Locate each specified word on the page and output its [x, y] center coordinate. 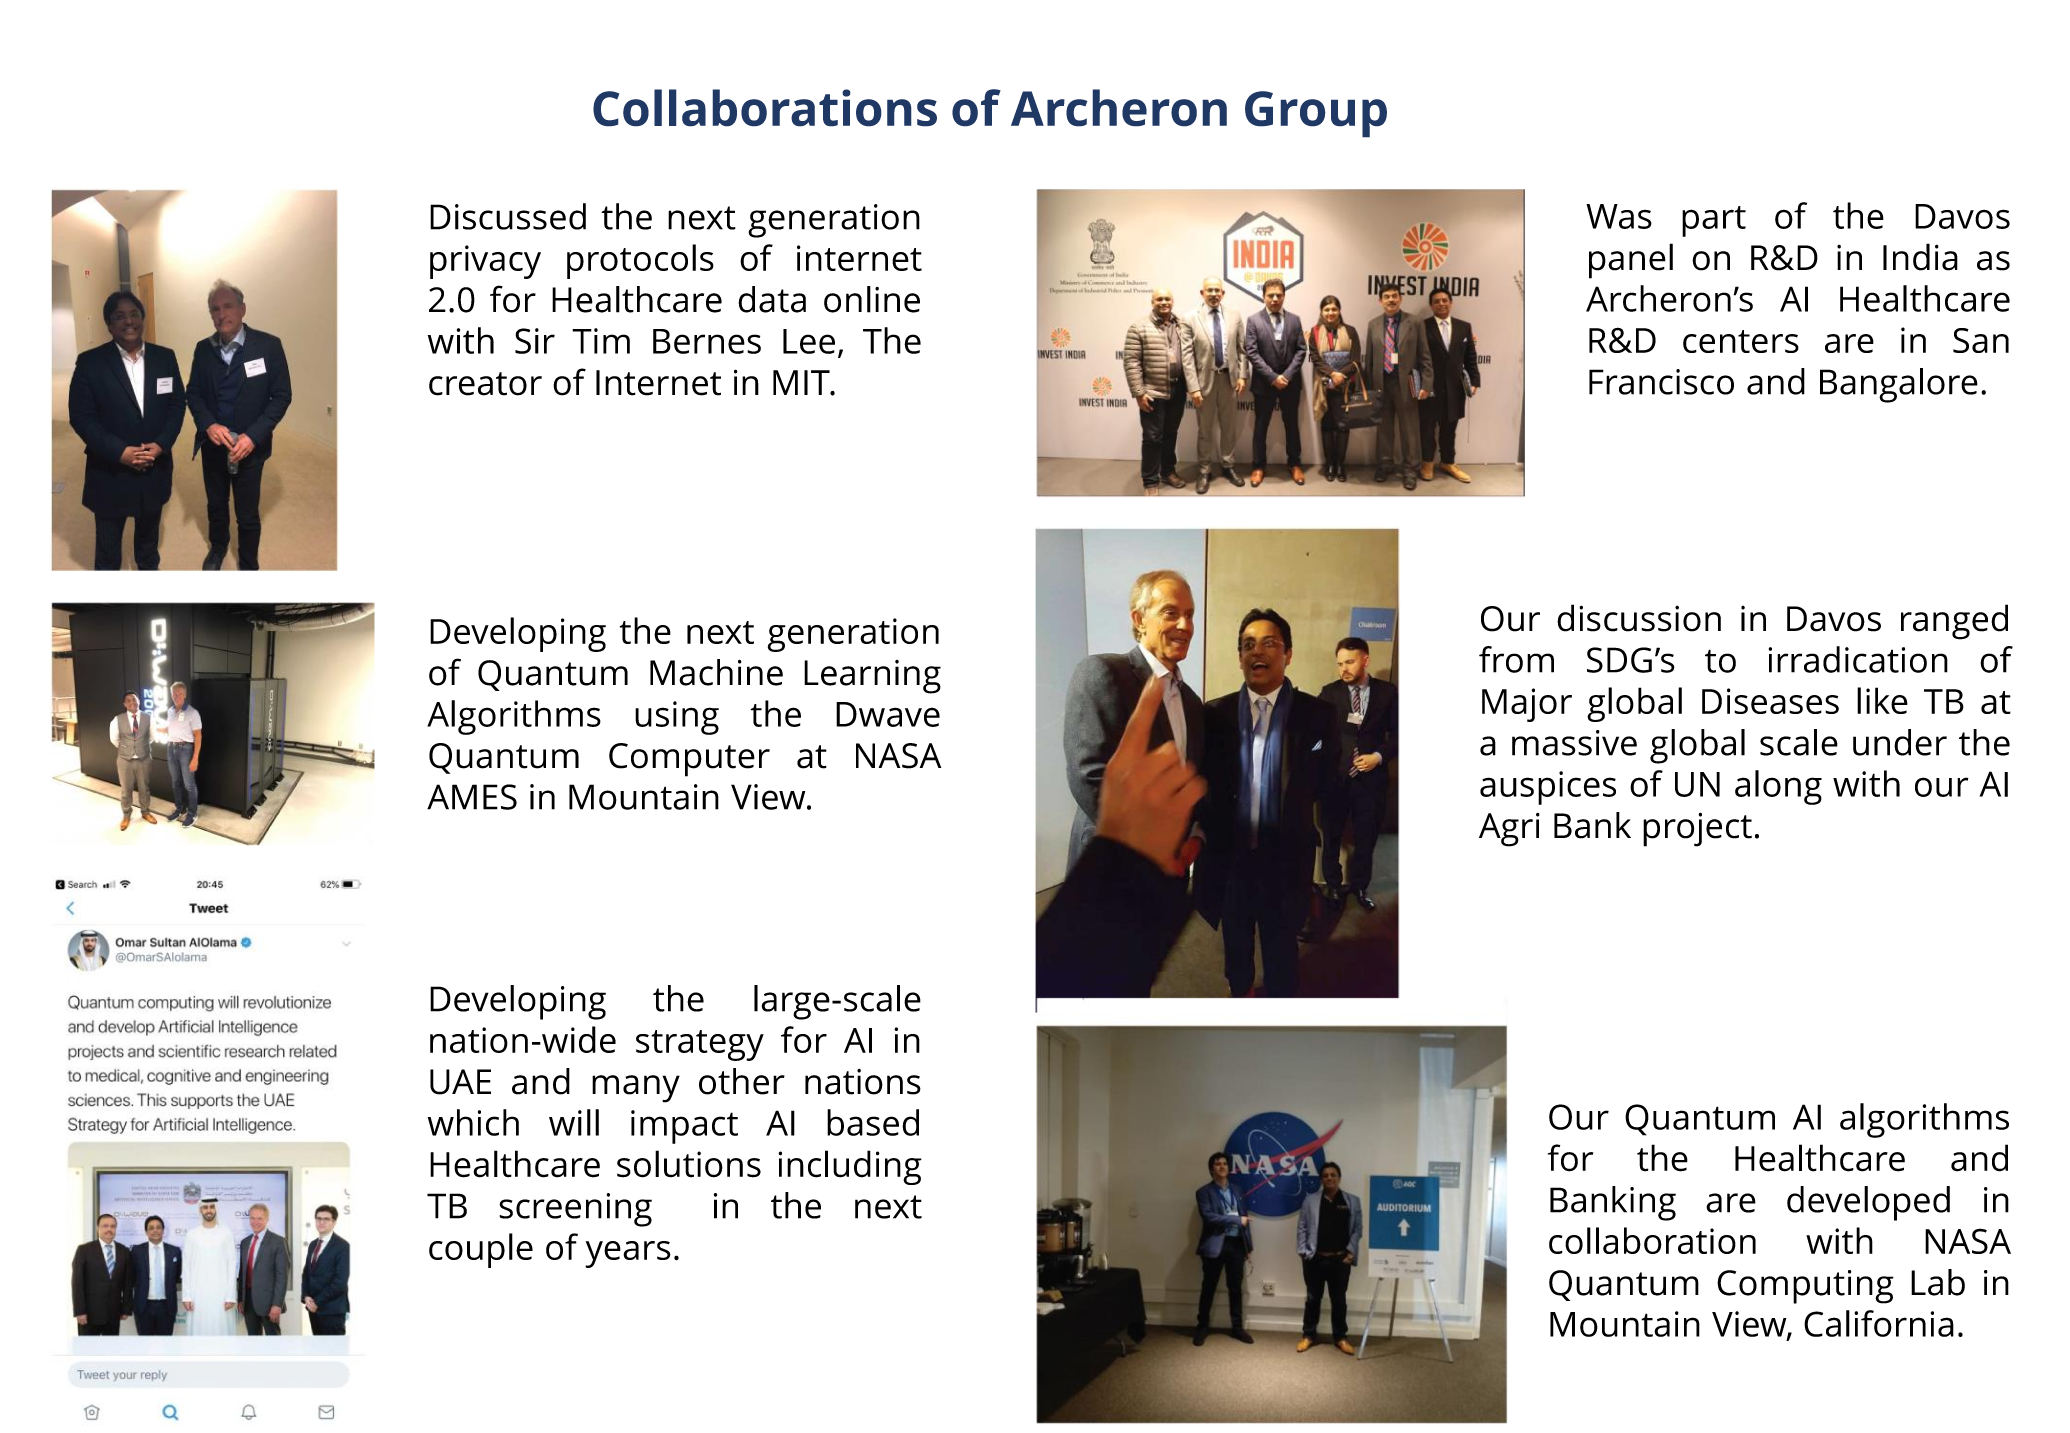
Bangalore [1899, 385]
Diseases [1770, 701]
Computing [1805, 1287]
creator [485, 384]
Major [1527, 705]
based [873, 1122]
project [1697, 829]
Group [1316, 114]
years [628, 1254]
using [677, 718]
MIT [802, 382]
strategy [700, 1045]
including [850, 1167]
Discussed [508, 216]
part [1714, 221]
